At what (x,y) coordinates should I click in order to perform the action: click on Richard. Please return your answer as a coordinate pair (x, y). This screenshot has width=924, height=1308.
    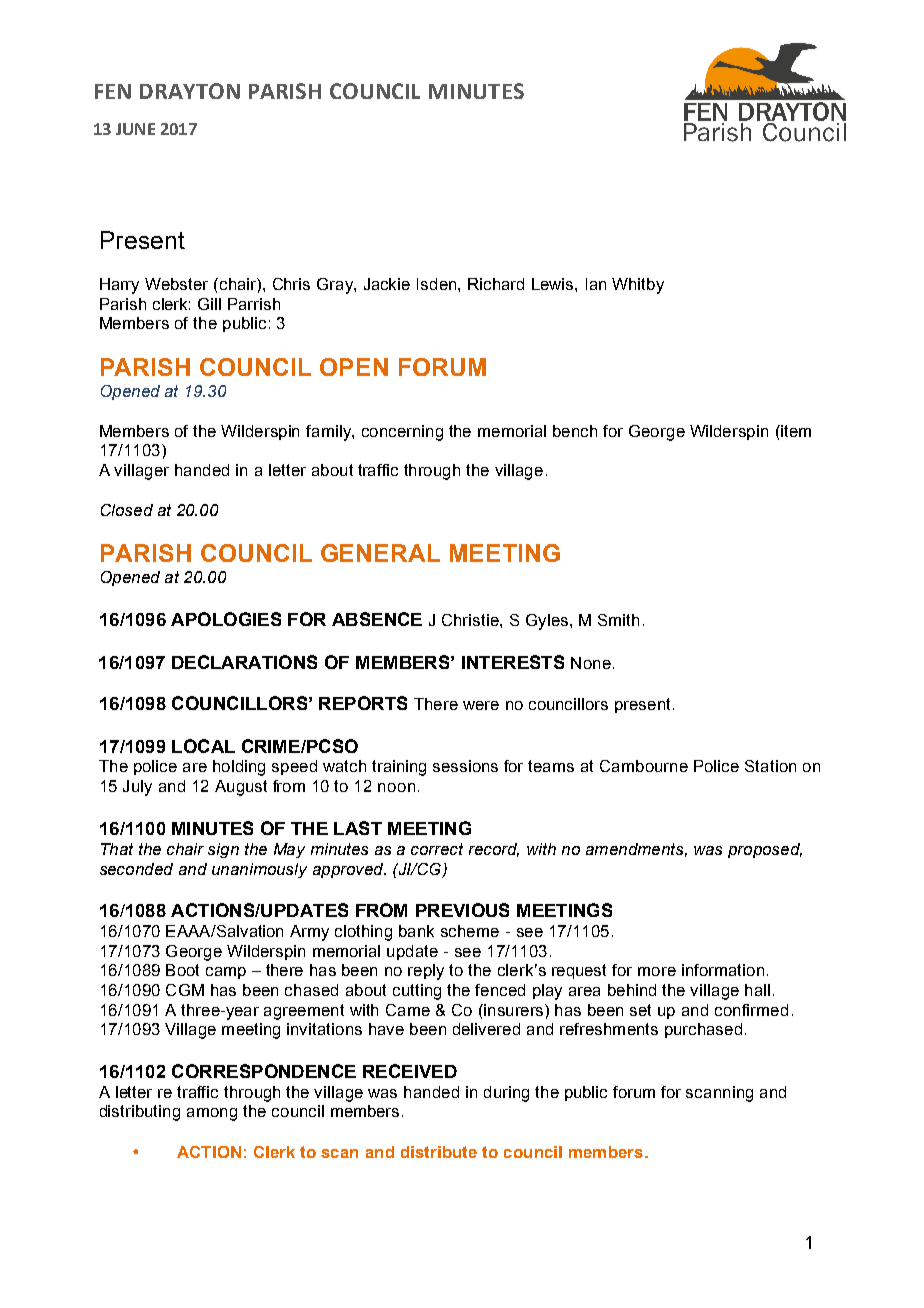
    Looking at the image, I should click on (496, 284).
